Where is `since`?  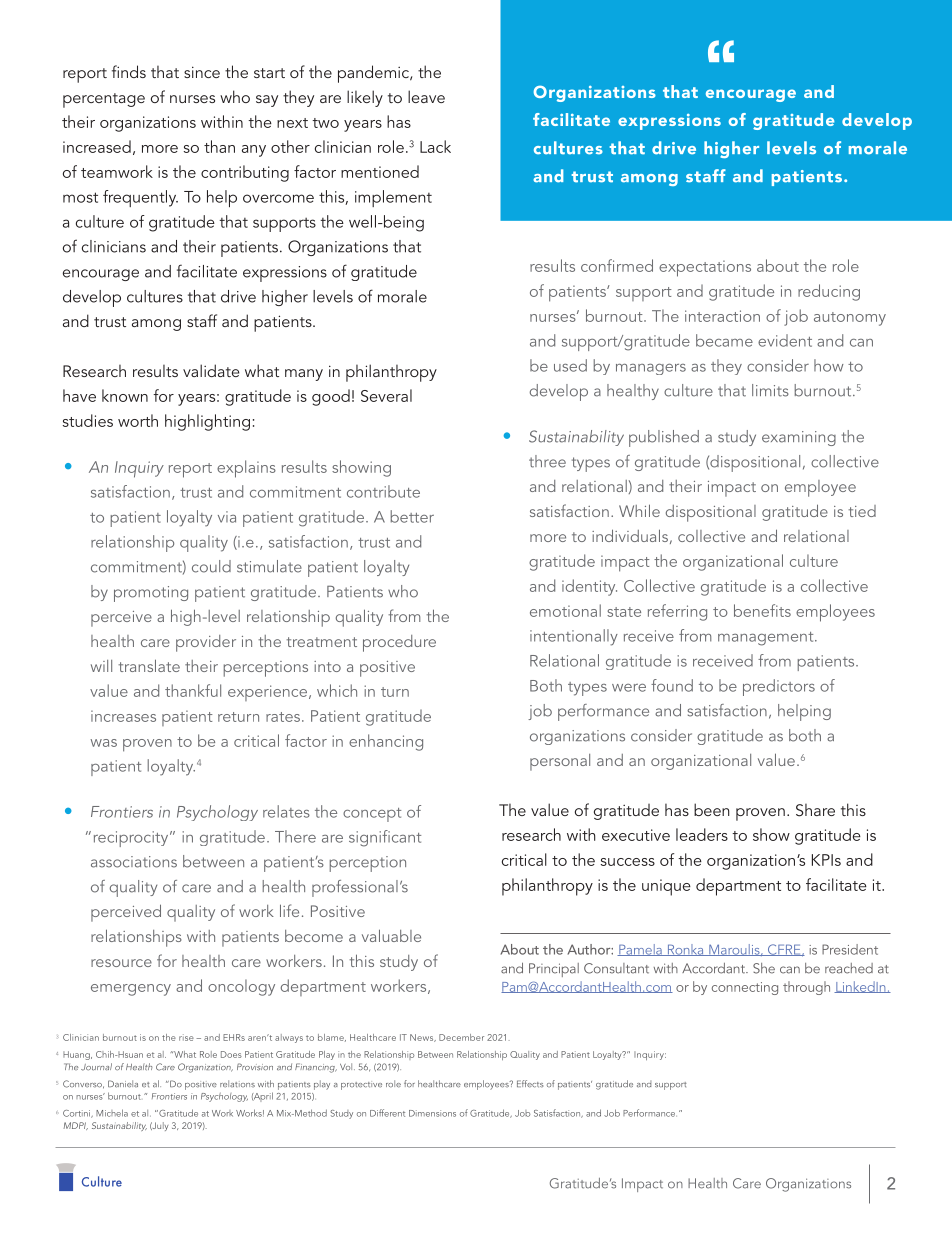
since is located at coordinates (202, 72).
